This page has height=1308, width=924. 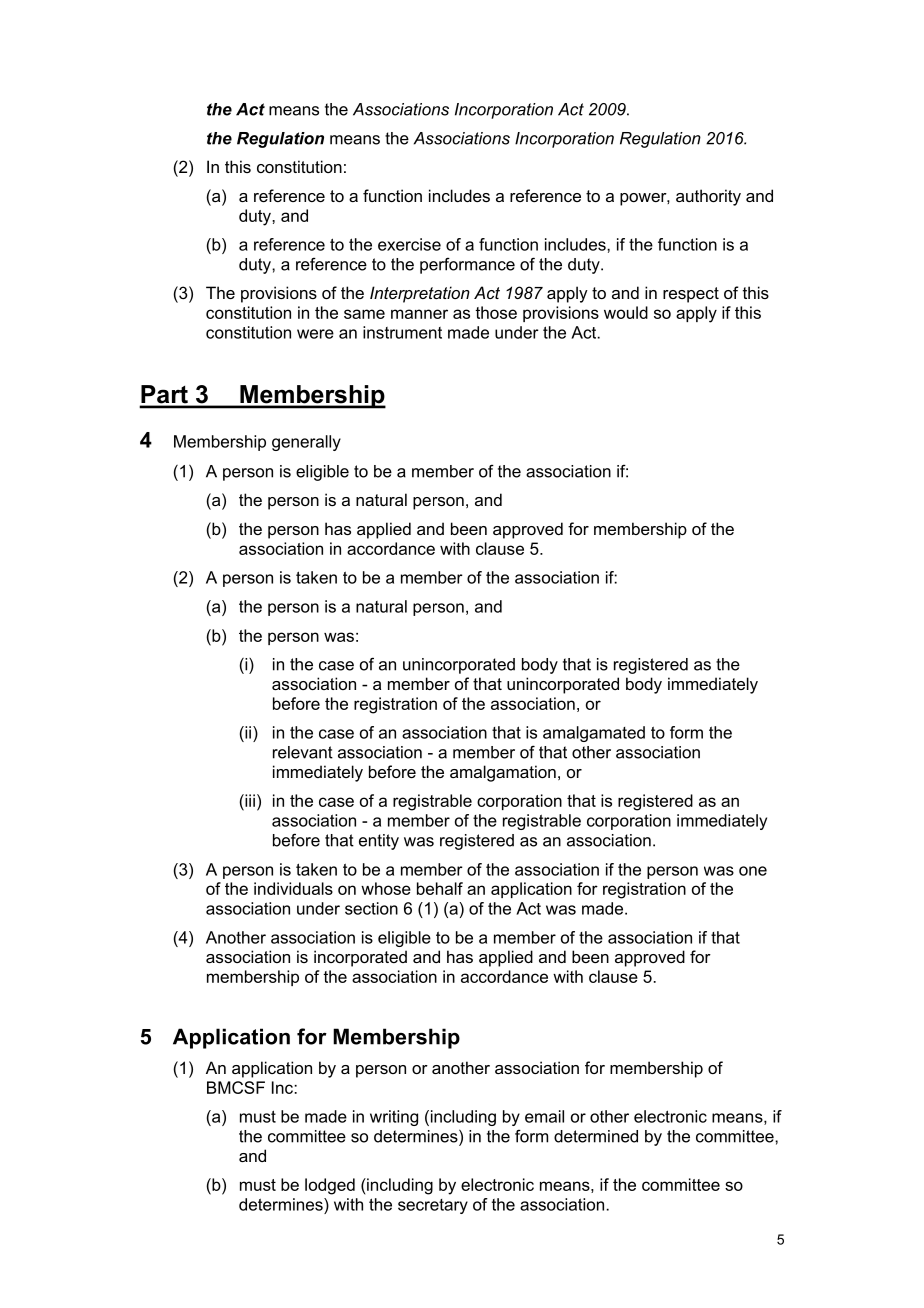 What do you see at coordinates (594, 734) in the page?
I see `amalgamated` at bounding box center [594, 734].
